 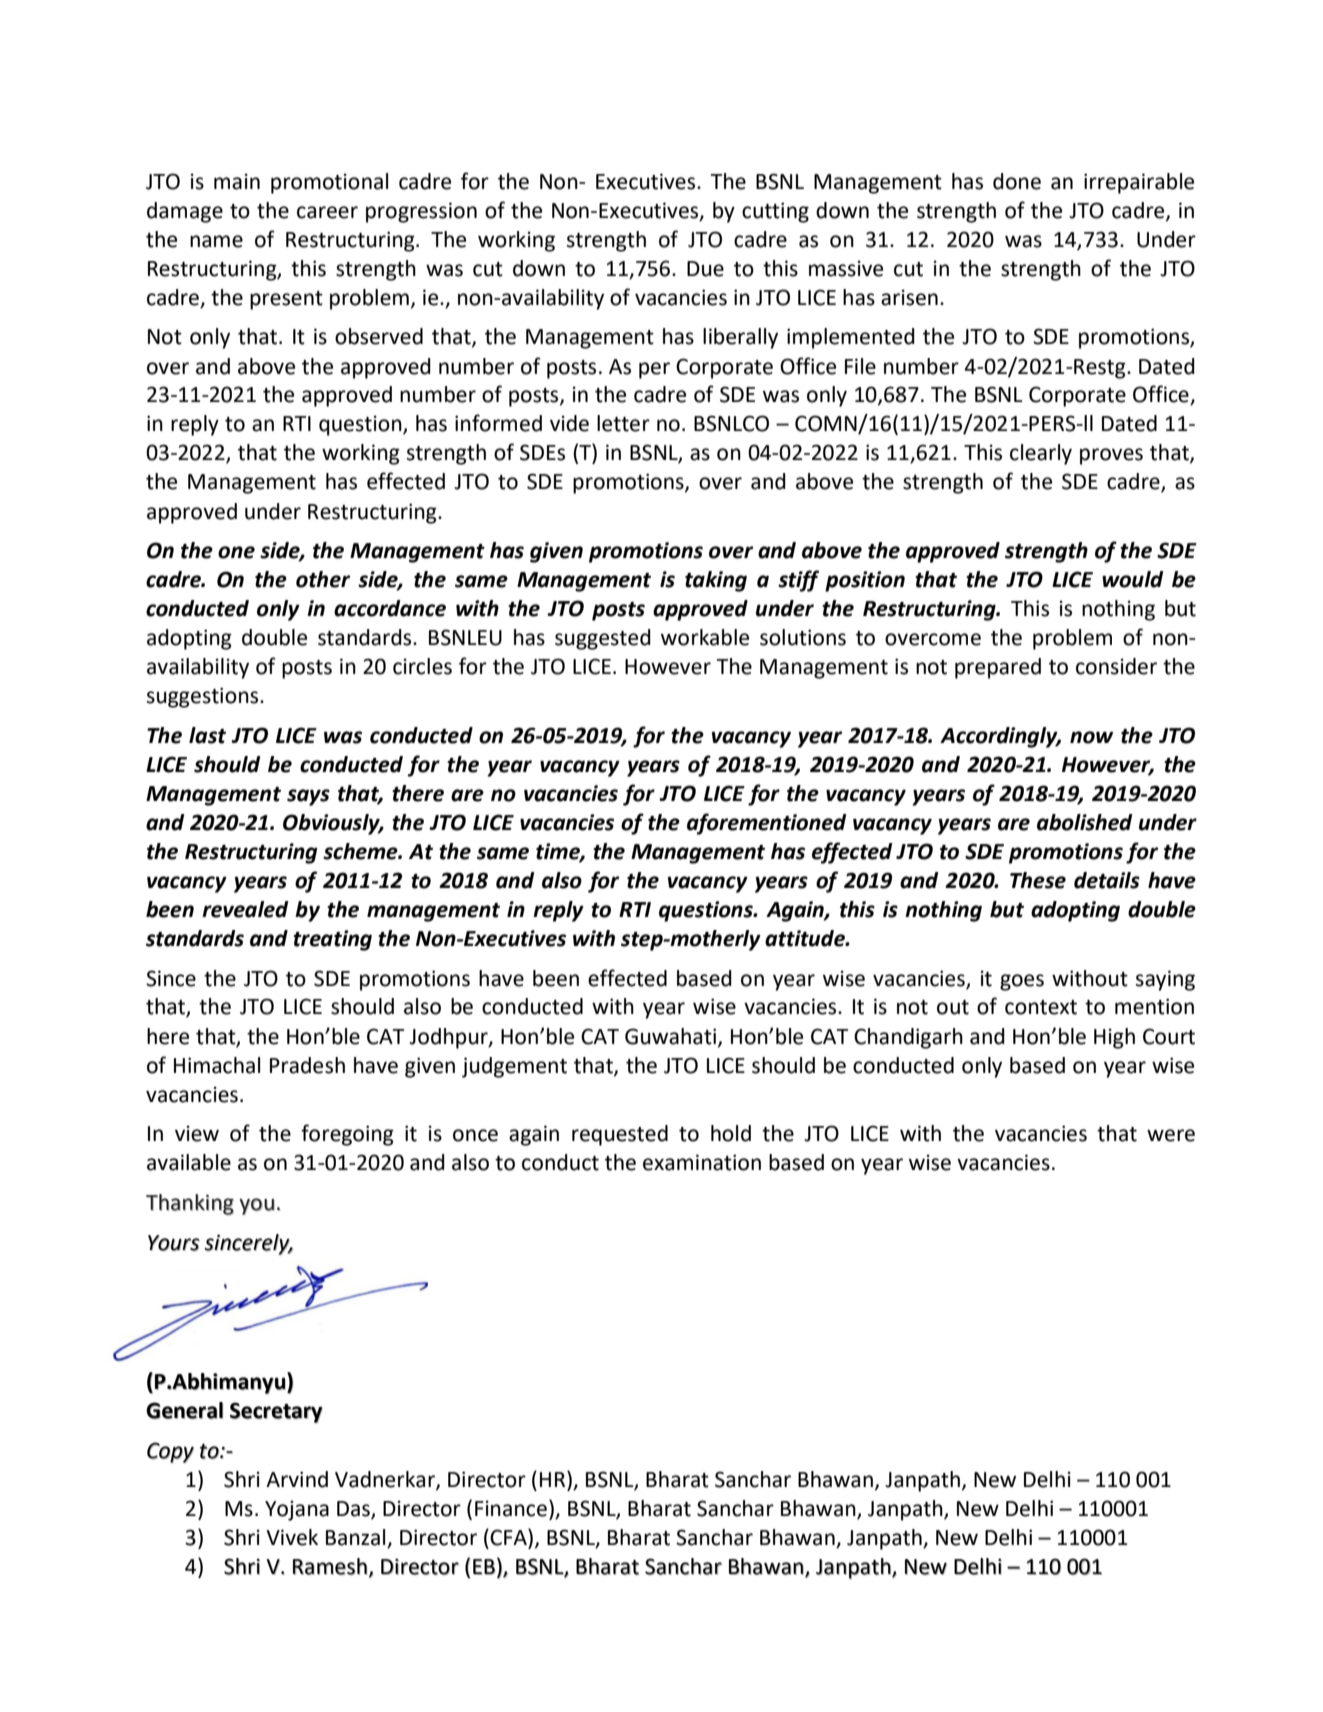 I want to click on prepared, so click(x=998, y=668).
